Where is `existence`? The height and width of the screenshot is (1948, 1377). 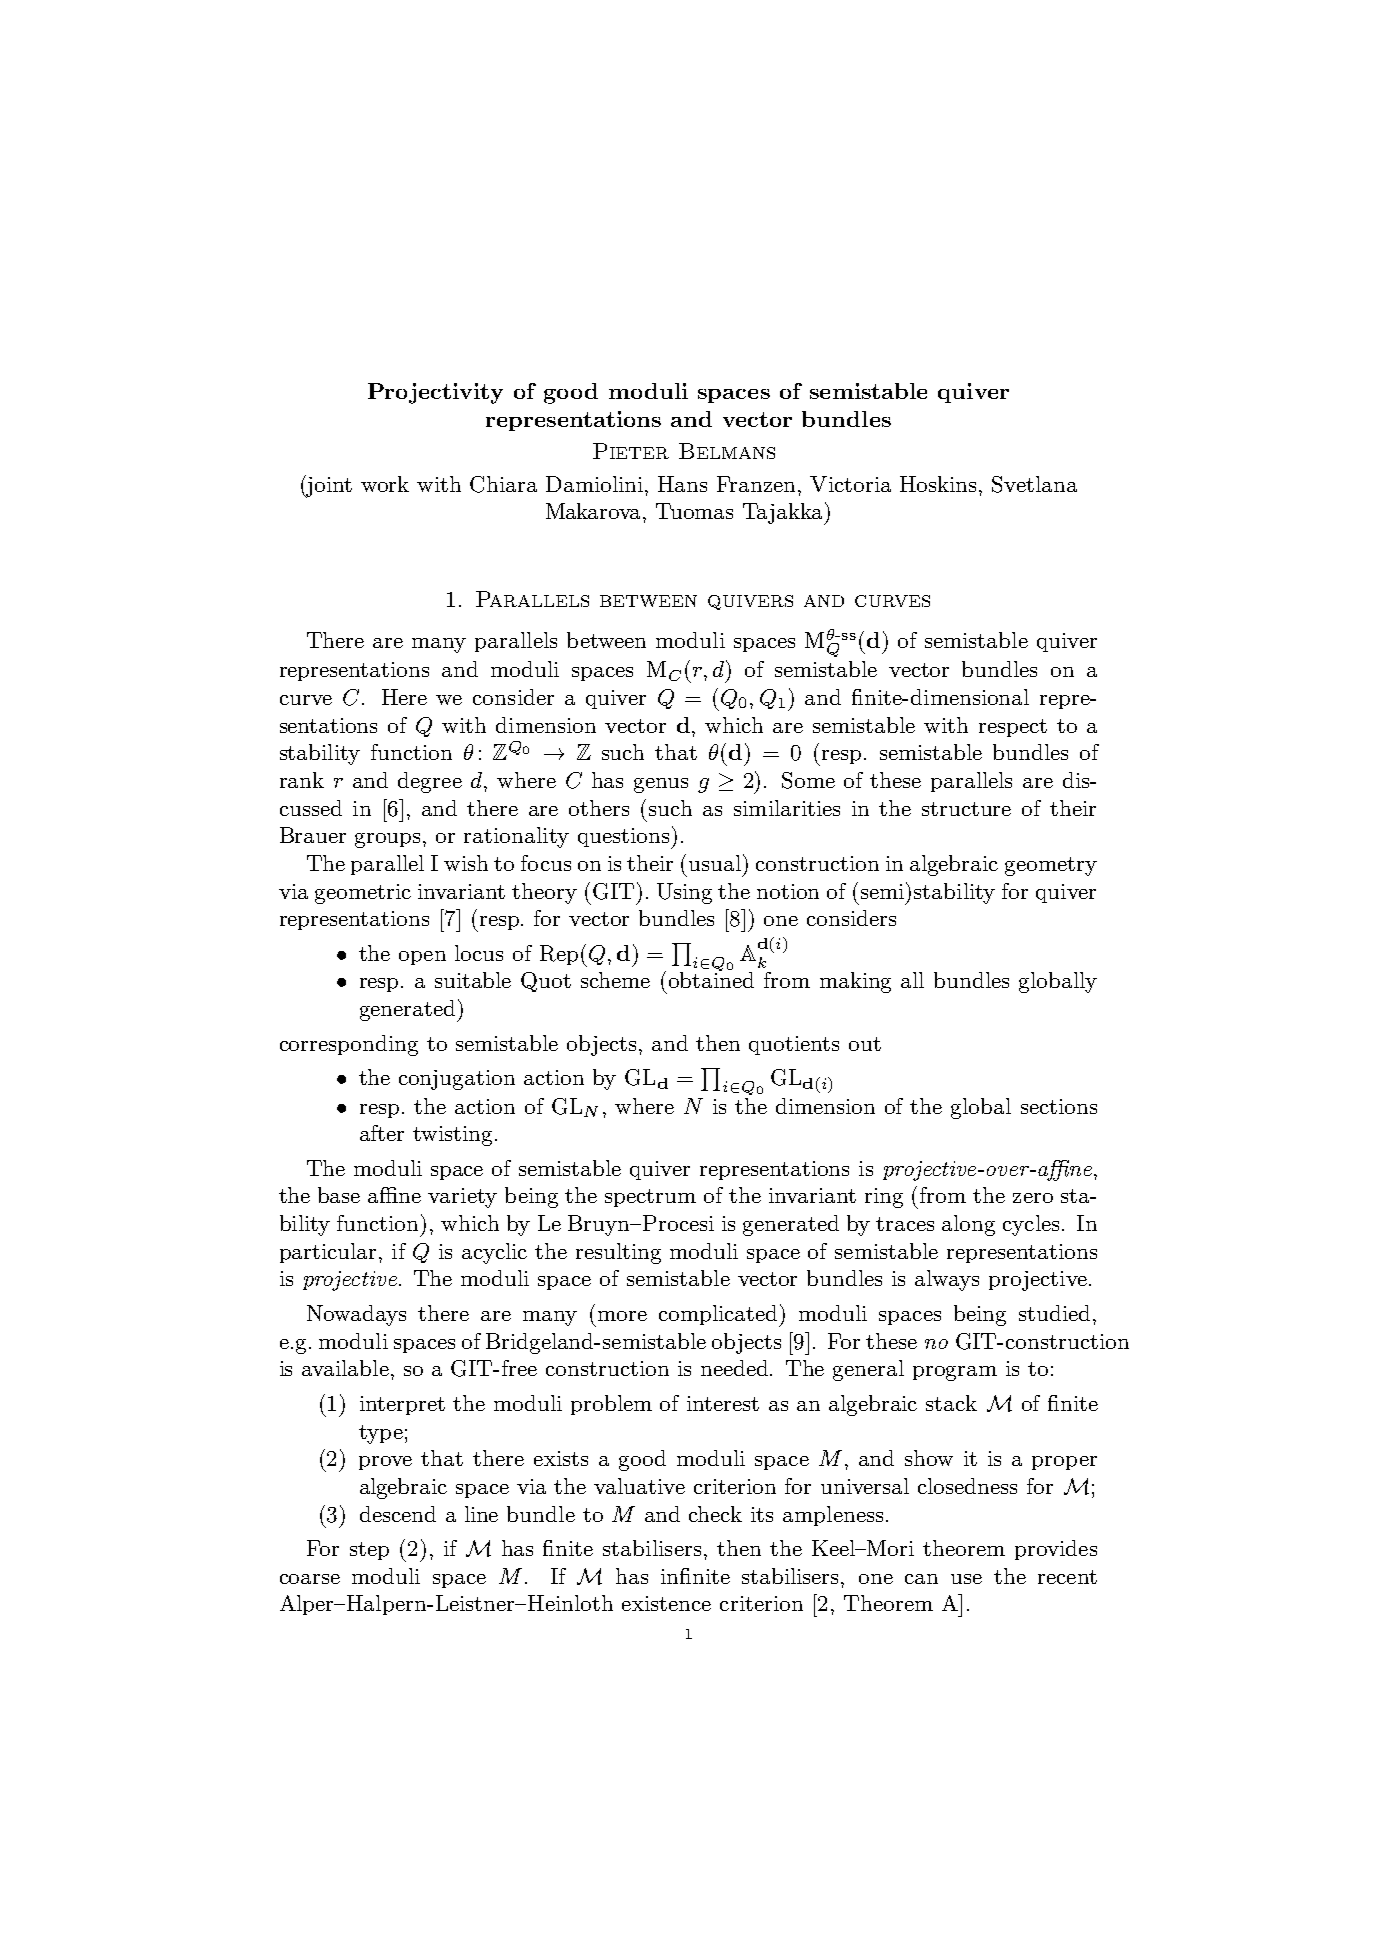 existence is located at coordinates (666, 1603).
